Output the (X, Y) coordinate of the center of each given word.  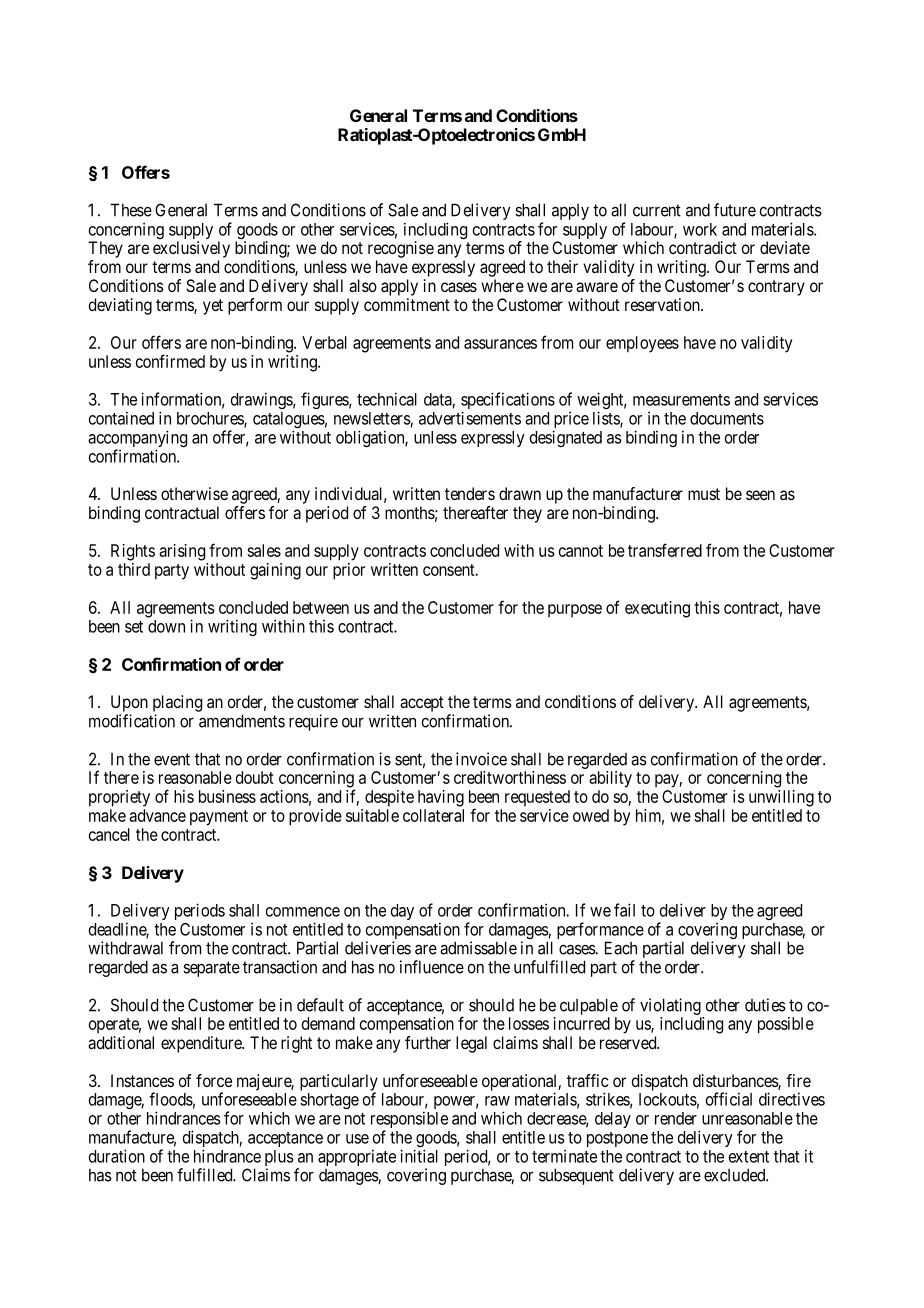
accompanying (137, 440)
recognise (401, 249)
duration (117, 1156)
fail (624, 910)
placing (177, 703)
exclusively (191, 249)
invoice (481, 759)
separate (211, 969)
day (402, 912)
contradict (703, 247)
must (704, 494)
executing (657, 609)
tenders (470, 493)
